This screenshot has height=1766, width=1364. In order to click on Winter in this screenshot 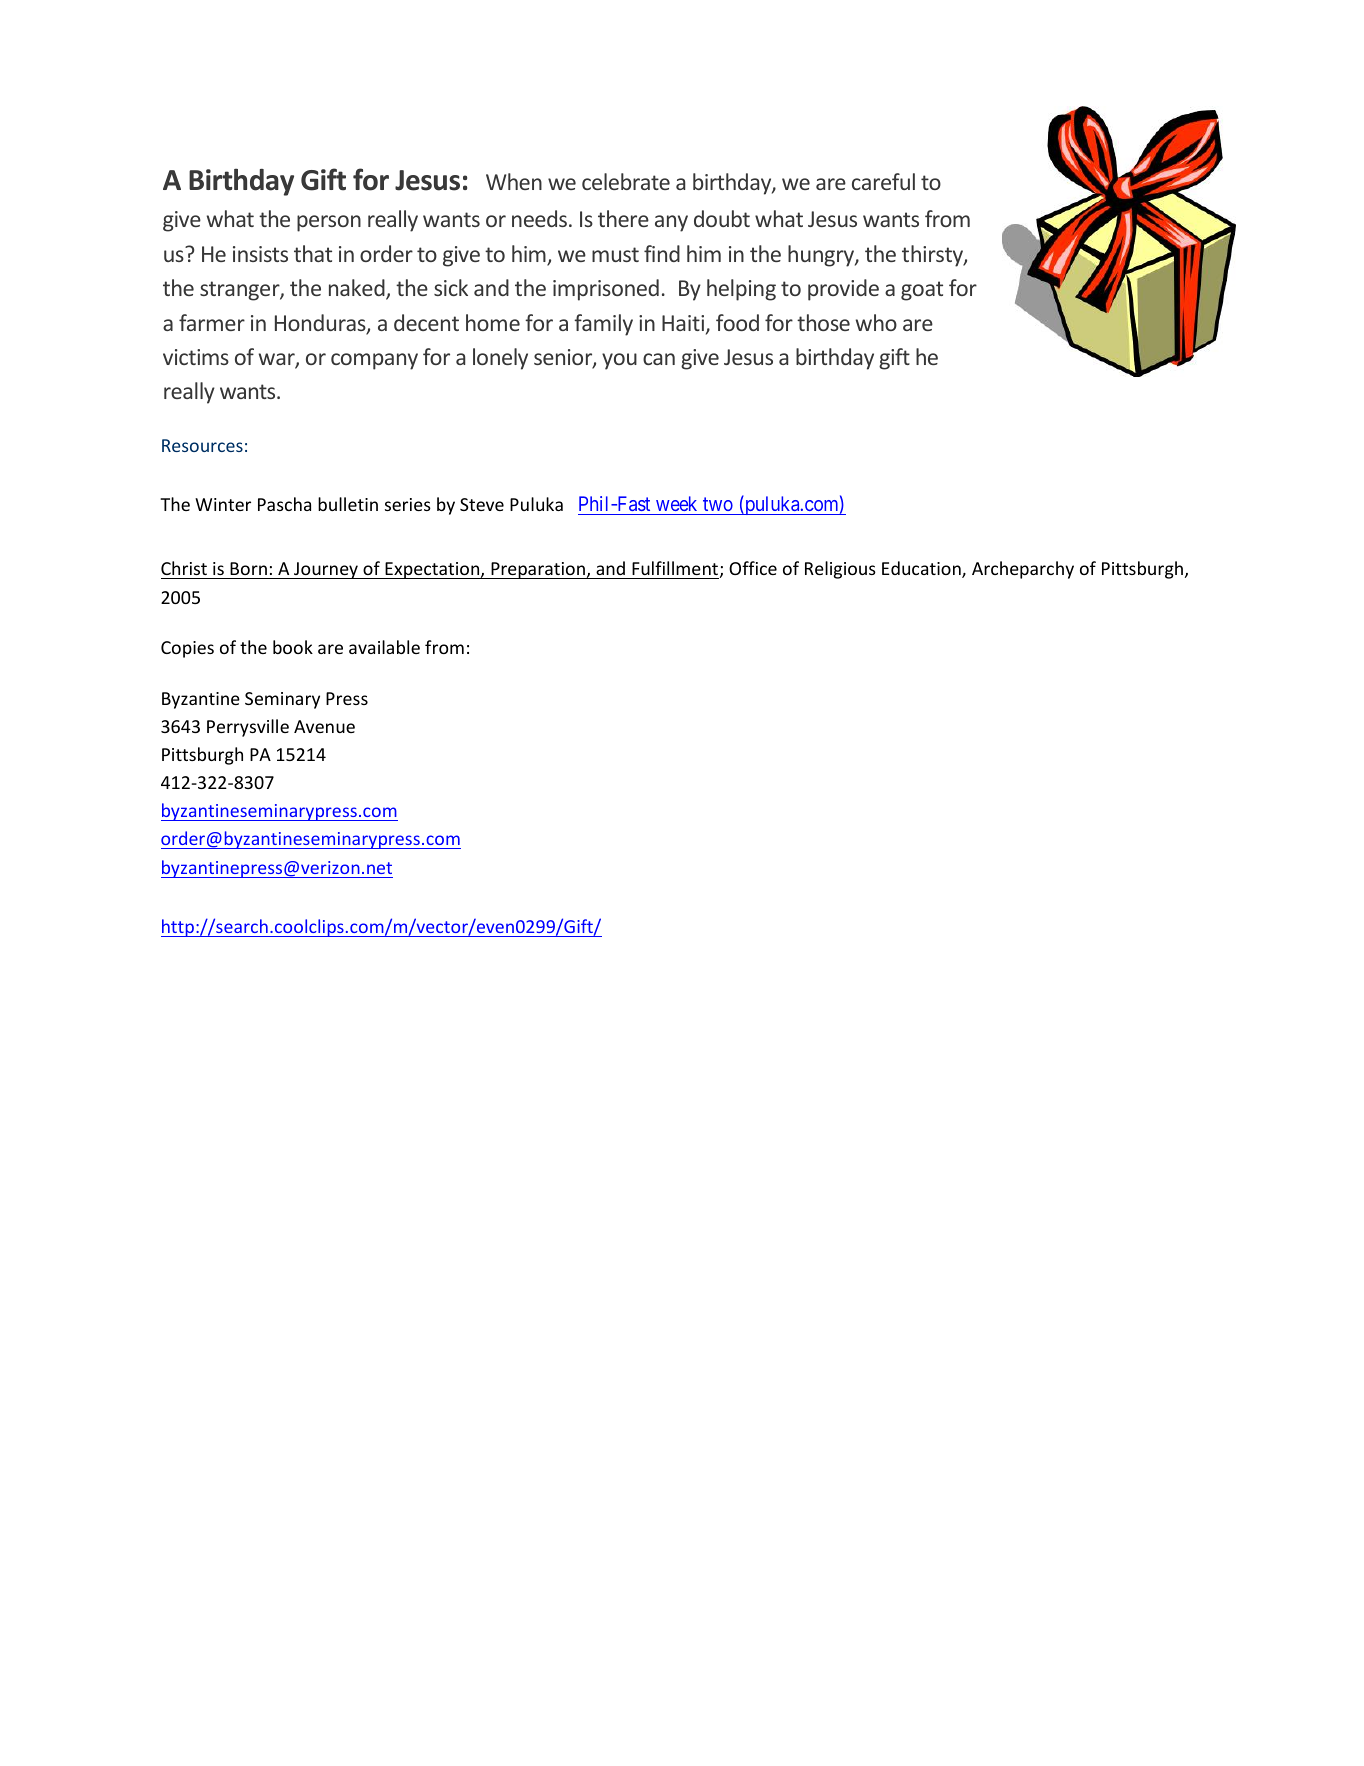, I will do `click(223, 504)`.
